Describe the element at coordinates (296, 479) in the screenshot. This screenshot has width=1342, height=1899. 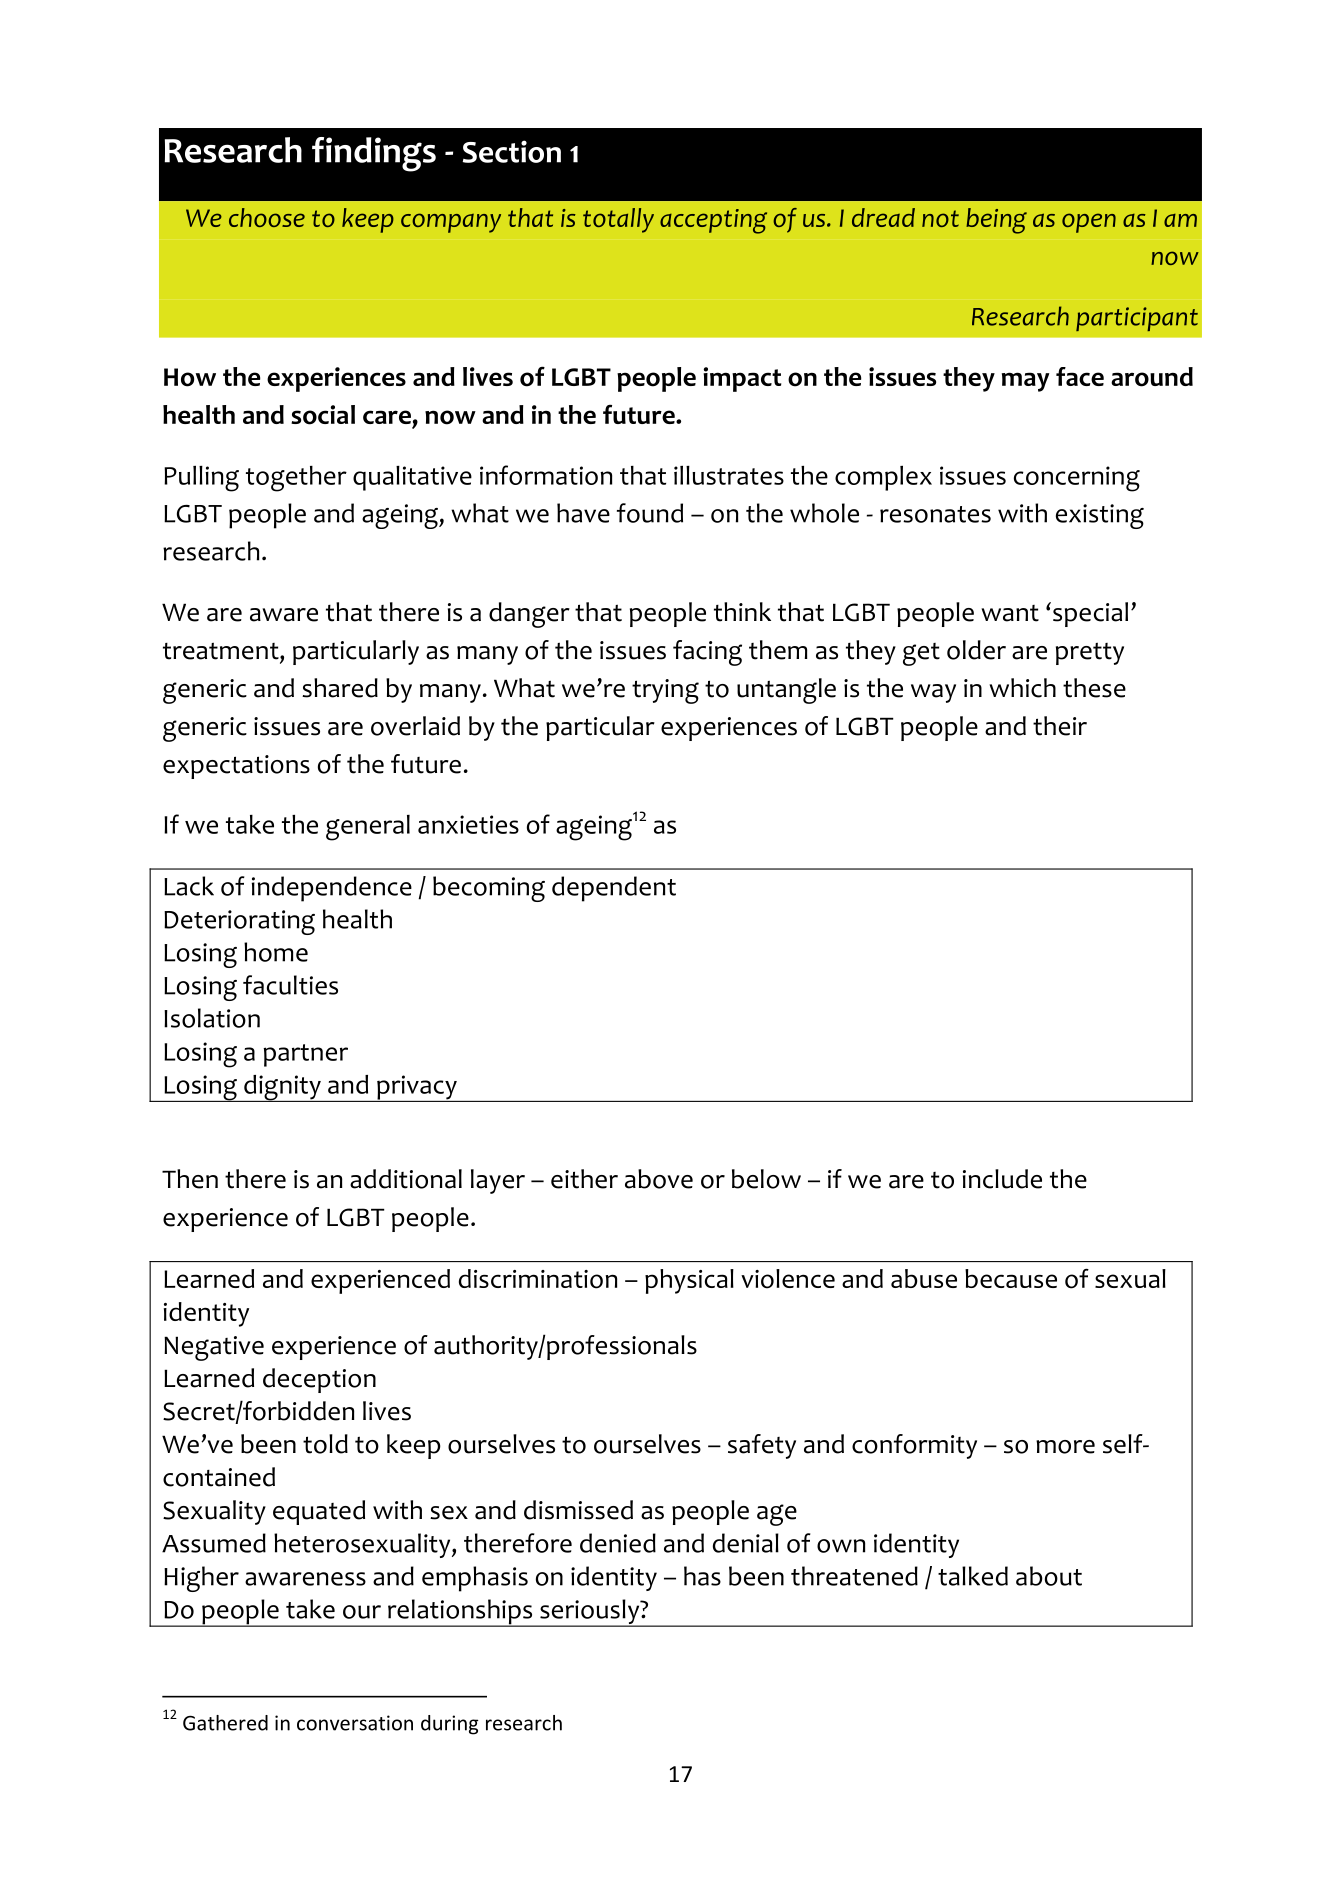
I see `together` at that location.
